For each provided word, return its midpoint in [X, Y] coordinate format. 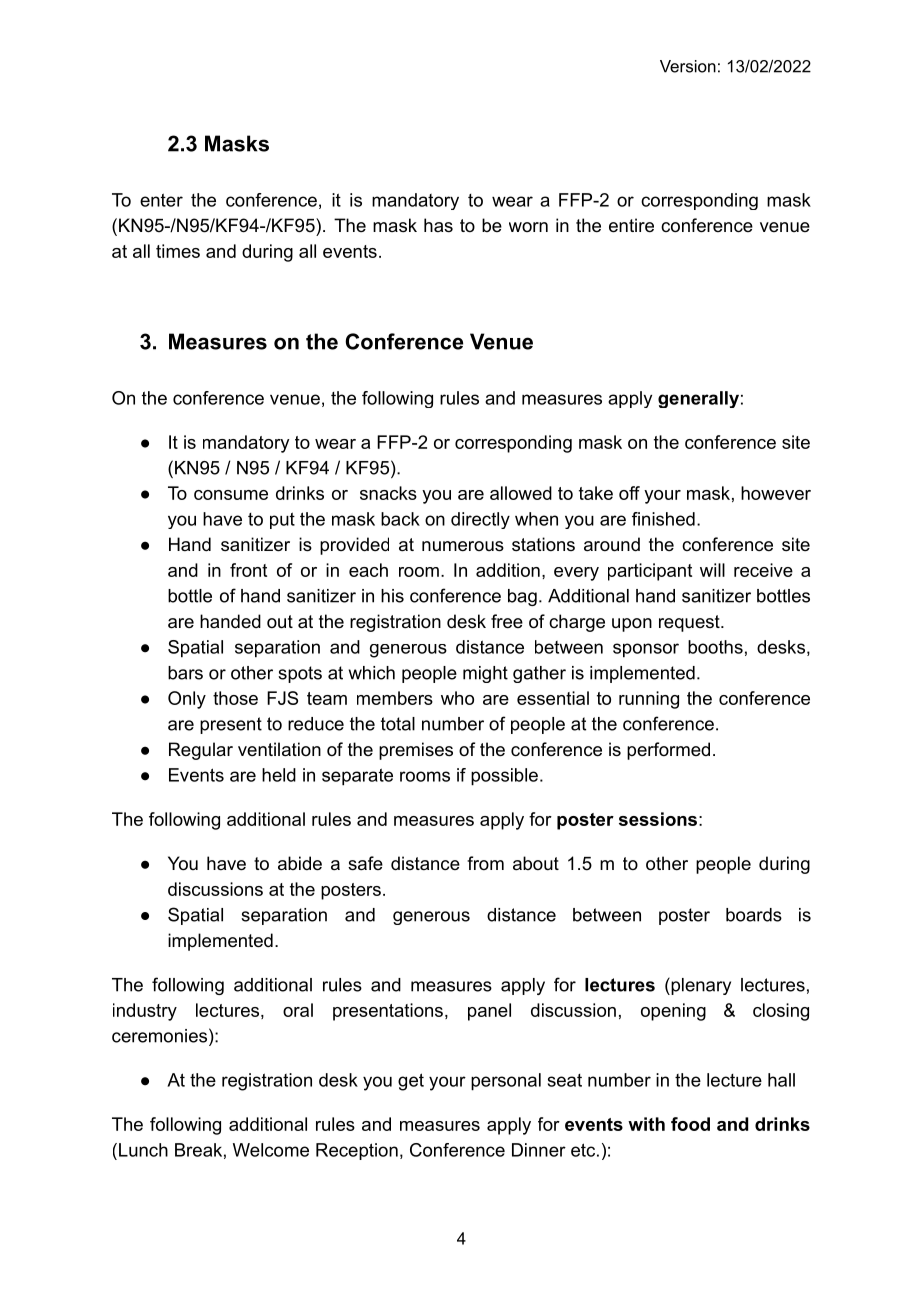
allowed [521, 493]
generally [698, 399]
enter [161, 200]
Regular [201, 751]
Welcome [271, 1150]
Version [688, 66]
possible [504, 777]
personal [506, 1082]
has [438, 225]
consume [231, 495]
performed [668, 751]
